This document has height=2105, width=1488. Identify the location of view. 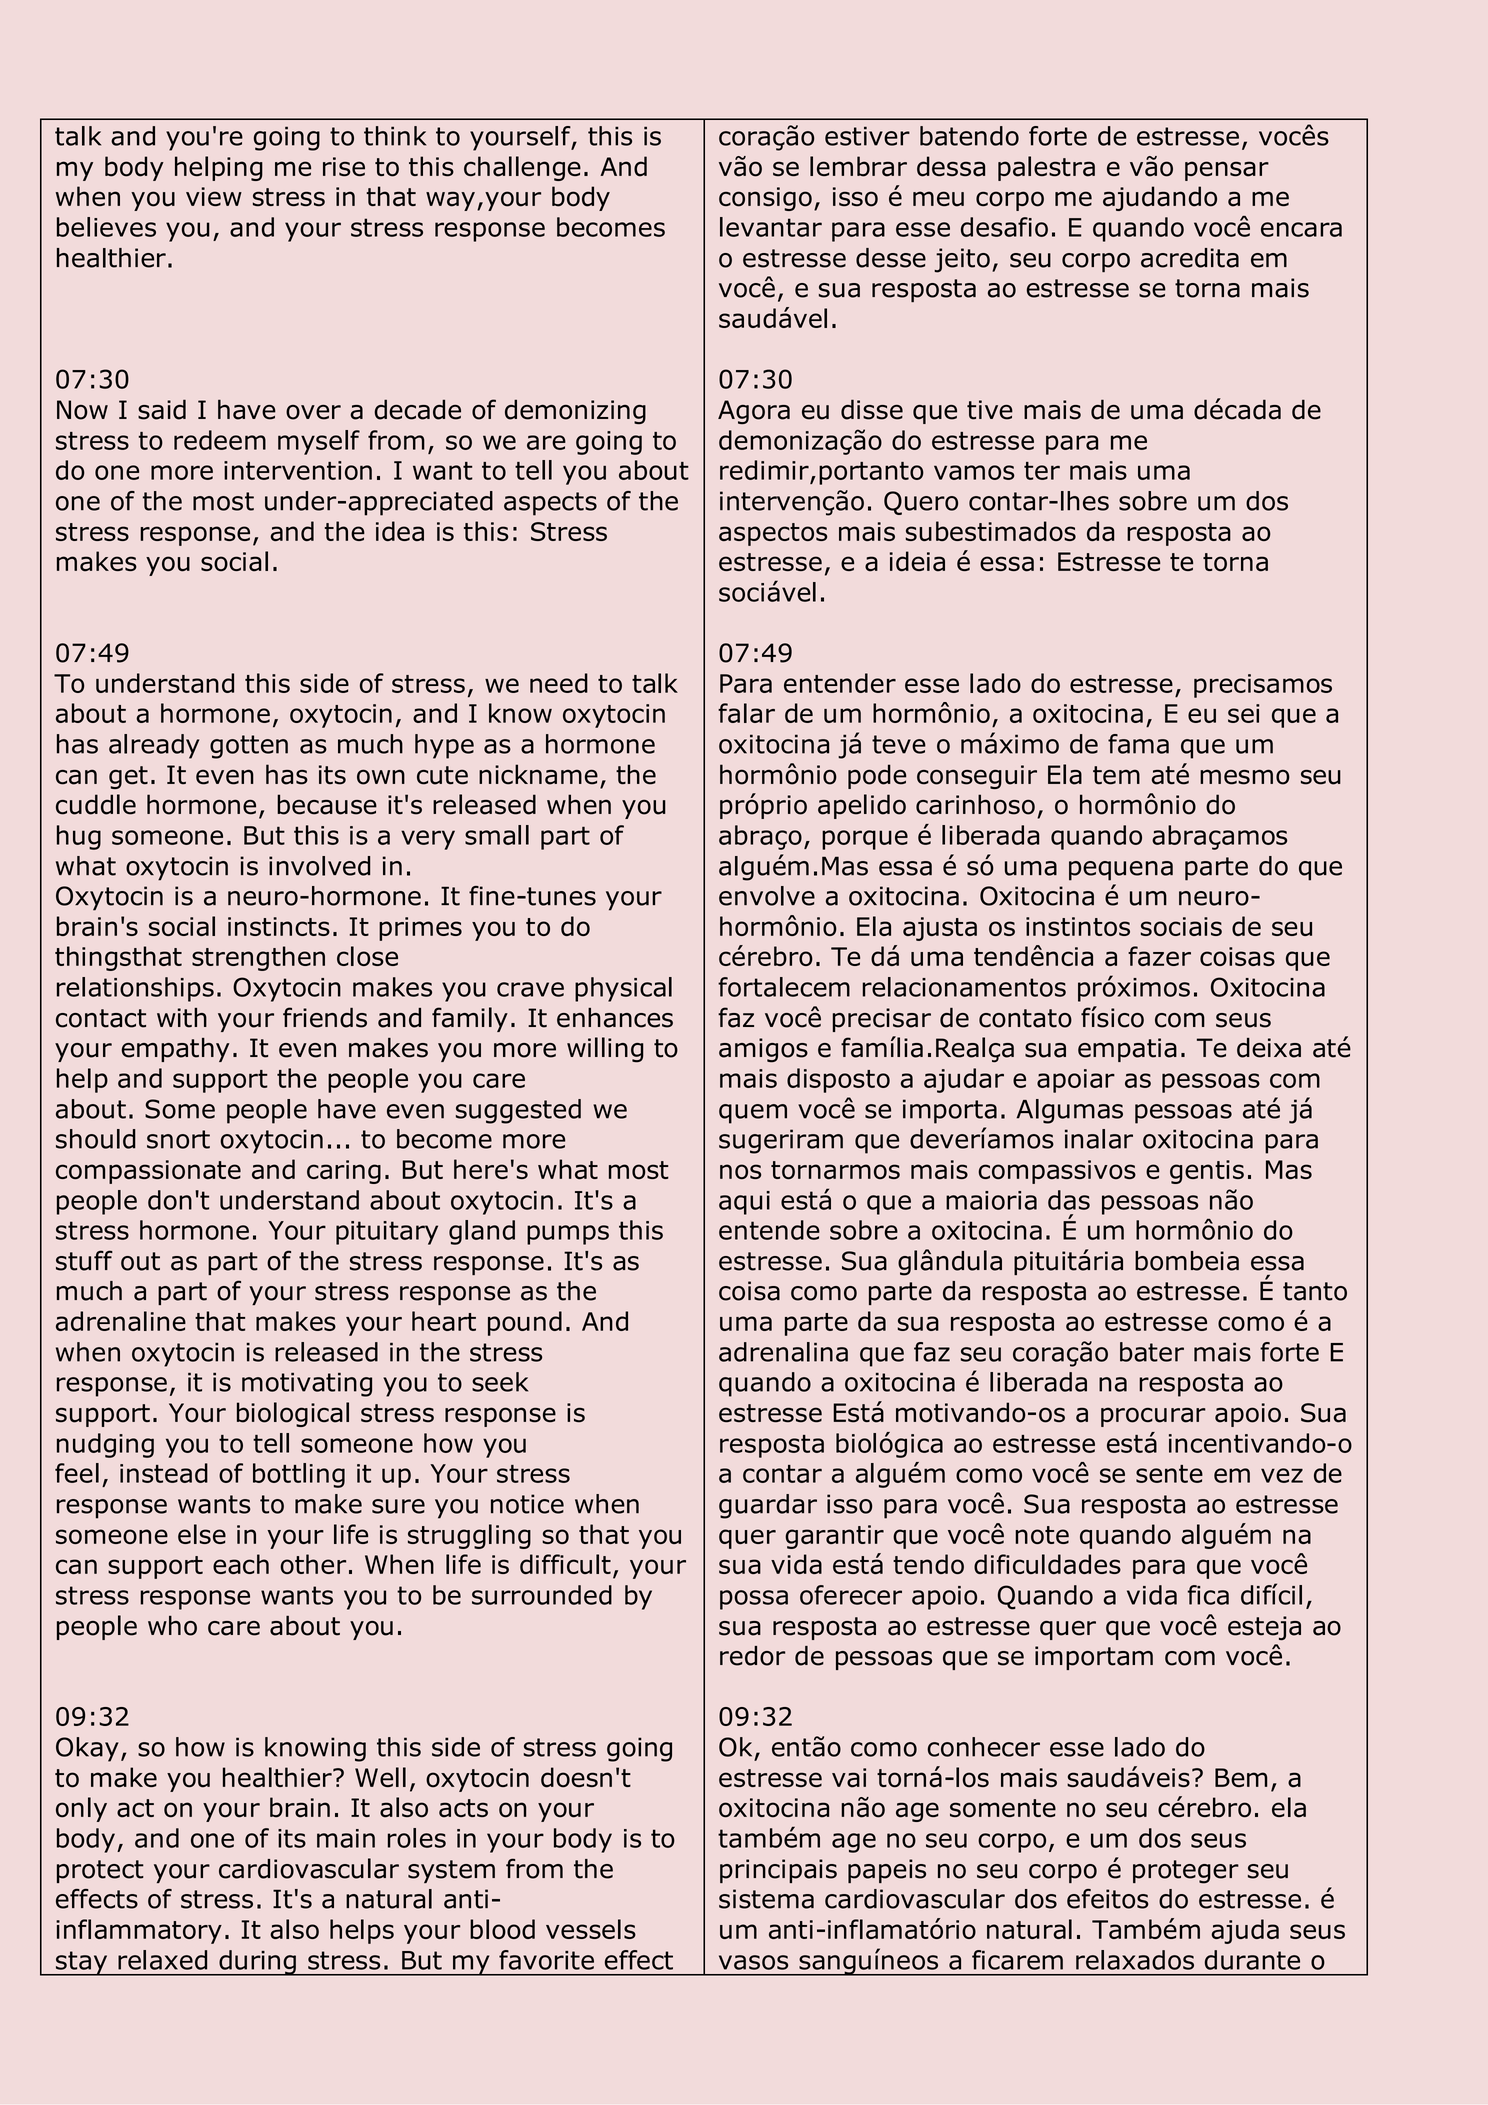
(214, 196).
